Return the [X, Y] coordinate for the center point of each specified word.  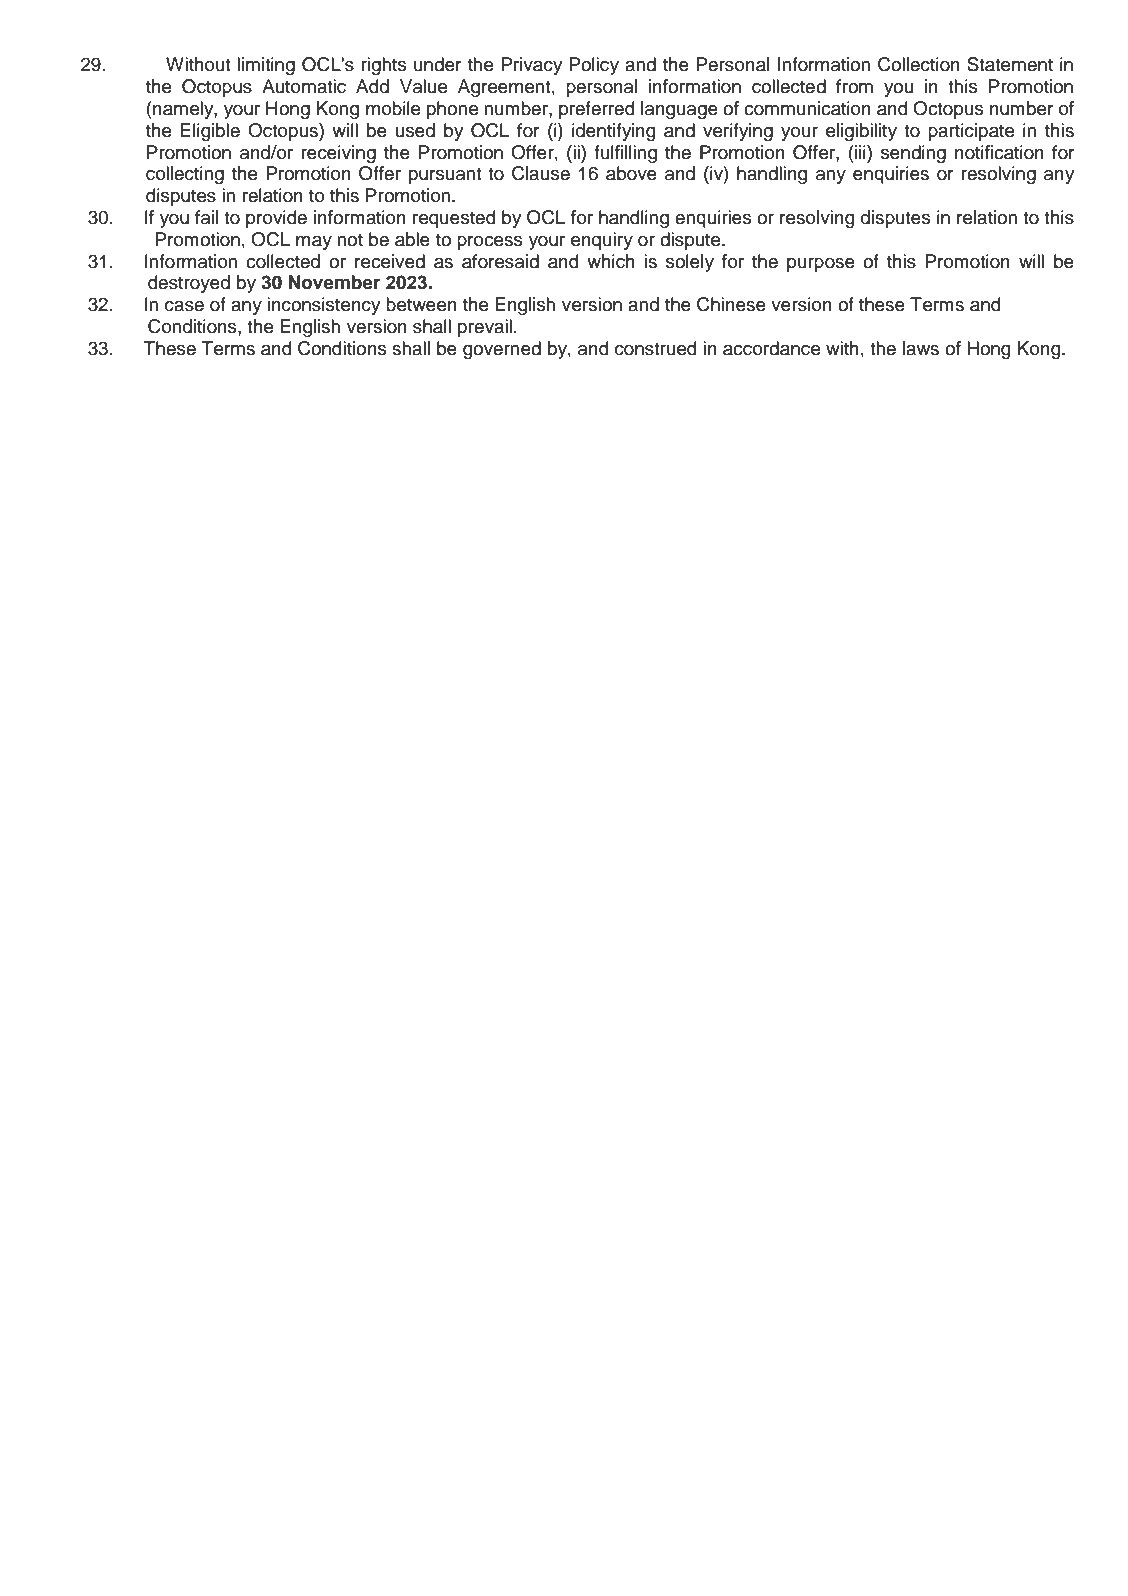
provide [276, 219]
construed [656, 348]
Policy [594, 66]
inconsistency [324, 306]
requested [454, 219]
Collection [919, 64]
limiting [266, 66]
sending [913, 154]
